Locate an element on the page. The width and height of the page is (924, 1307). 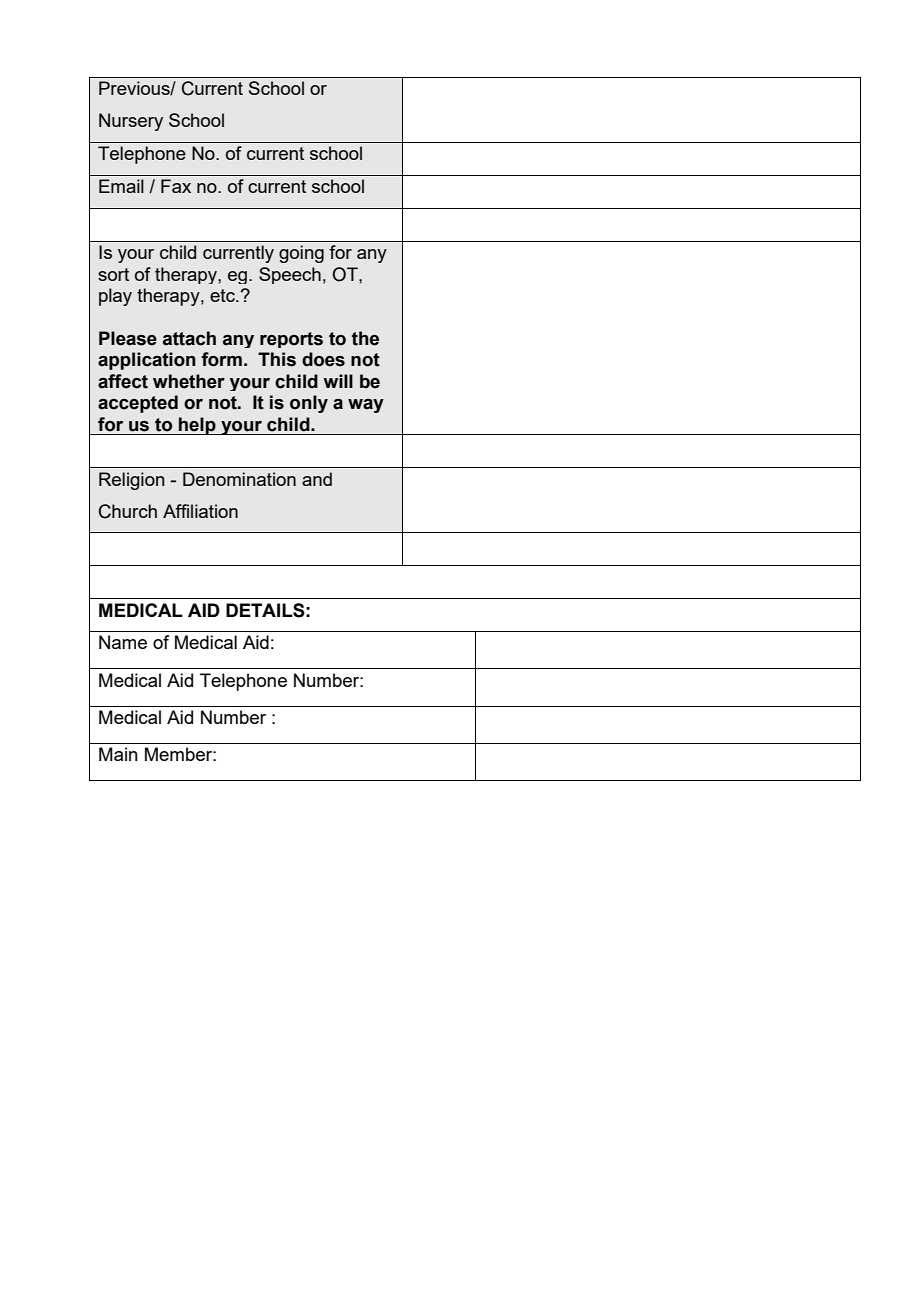
Main is located at coordinates (118, 754).
